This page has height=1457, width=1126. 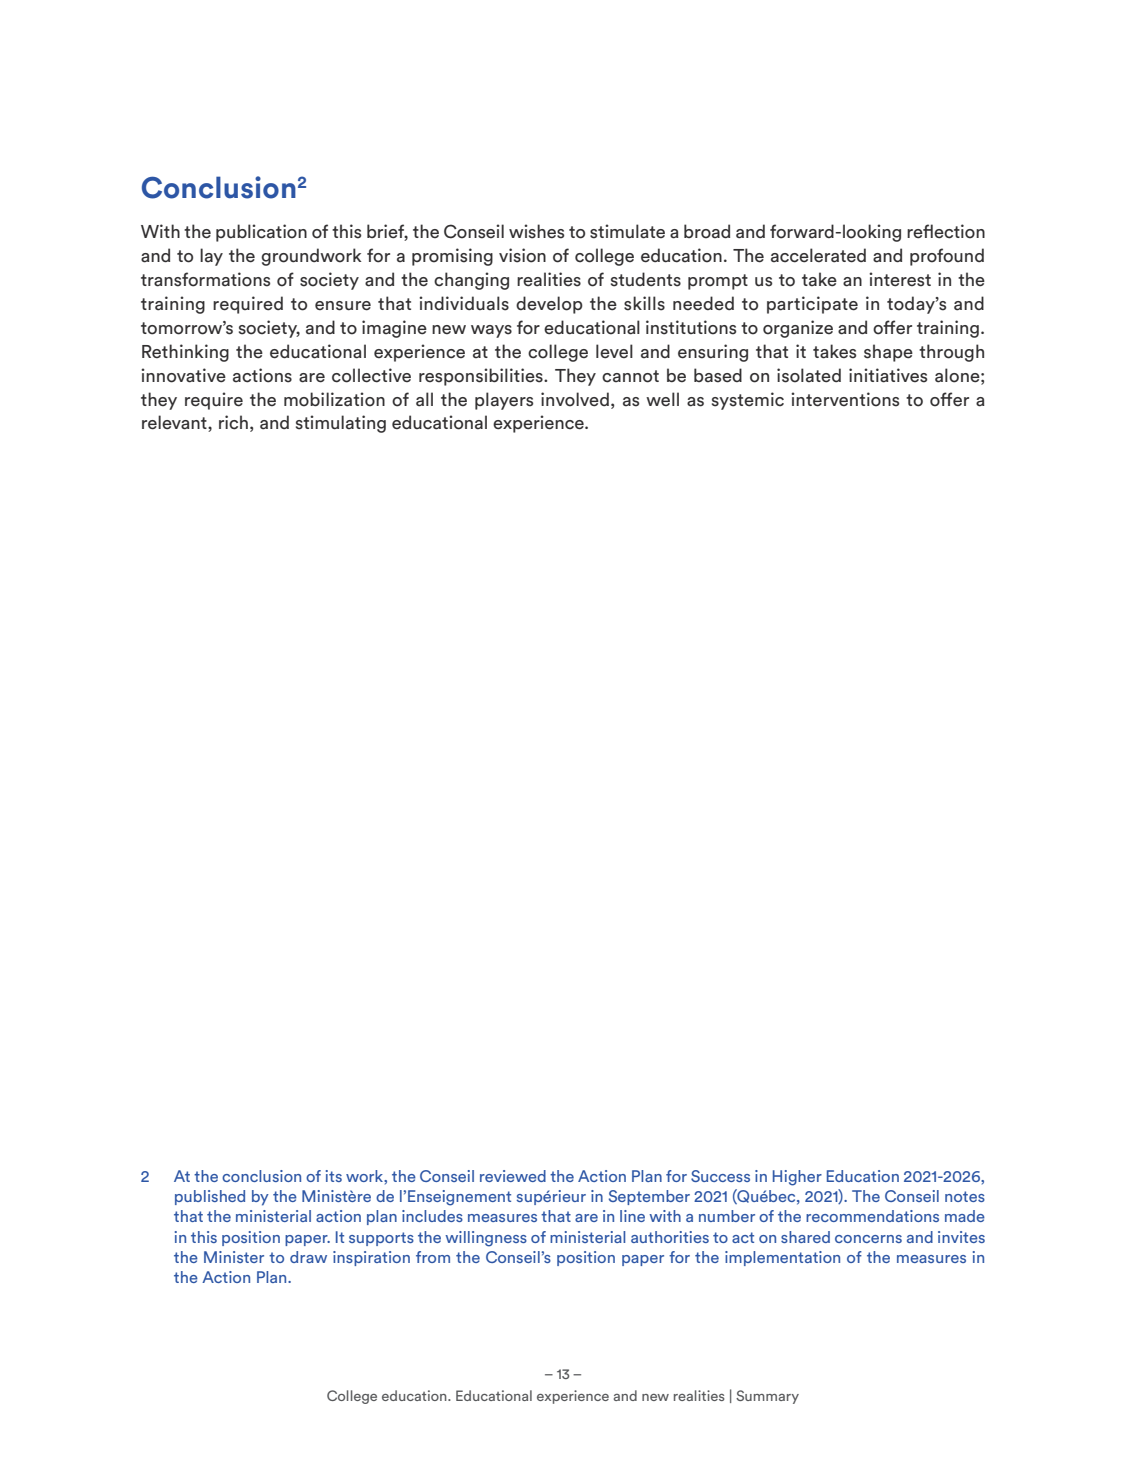 What do you see at coordinates (767, 1397) in the page?
I see `Summary` at bounding box center [767, 1397].
